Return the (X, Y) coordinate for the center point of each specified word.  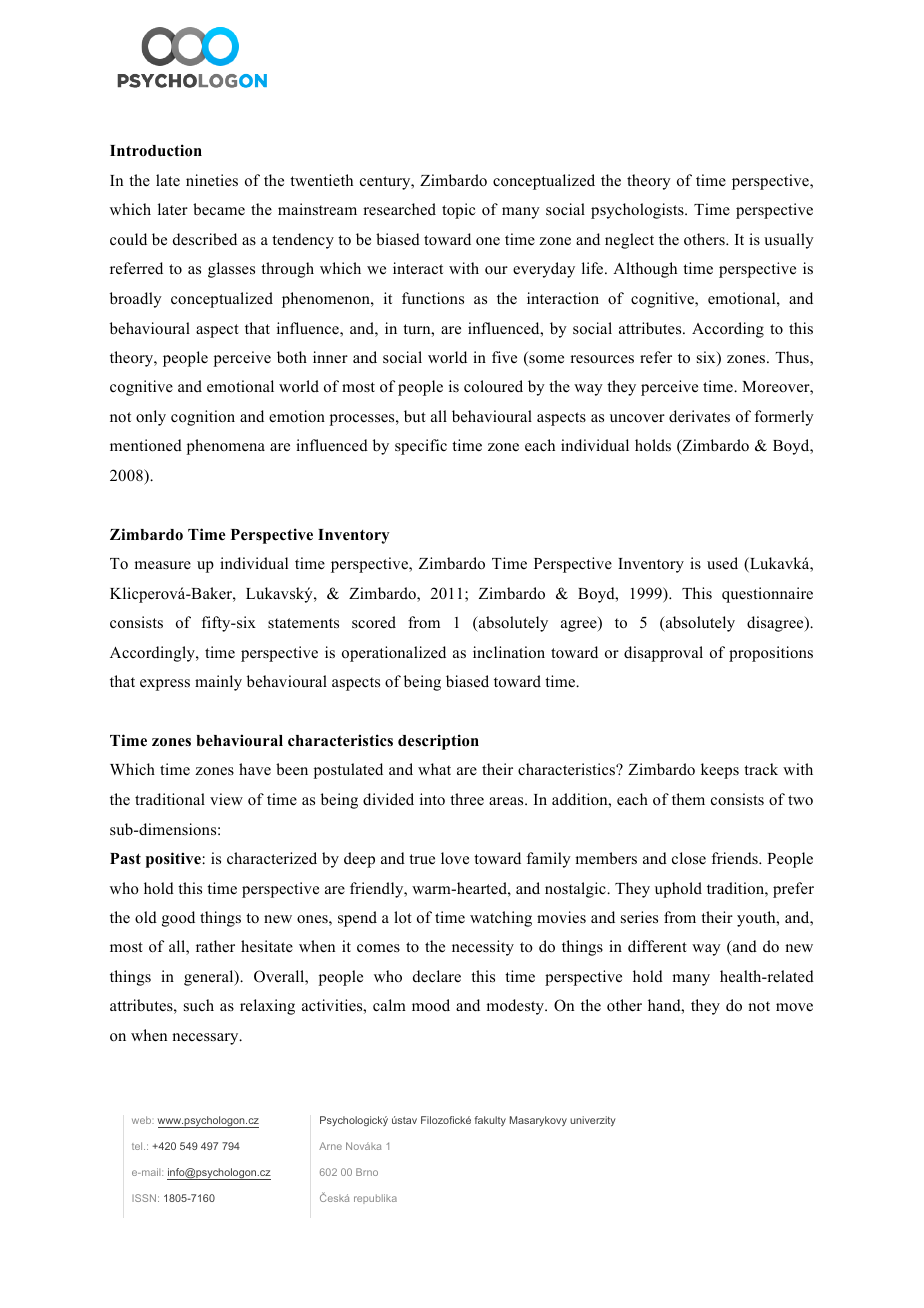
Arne (330, 1146)
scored (374, 622)
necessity (483, 948)
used (722, 563)
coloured (493, 386)
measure (162, 565)
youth (757, 919)
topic (459, 211)
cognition (203, 418)
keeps (720, 771)
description (438, 742)
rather (215, 946)
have (255, 769)
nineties (212, 180)
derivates (699, 416)
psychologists (638, 211)
